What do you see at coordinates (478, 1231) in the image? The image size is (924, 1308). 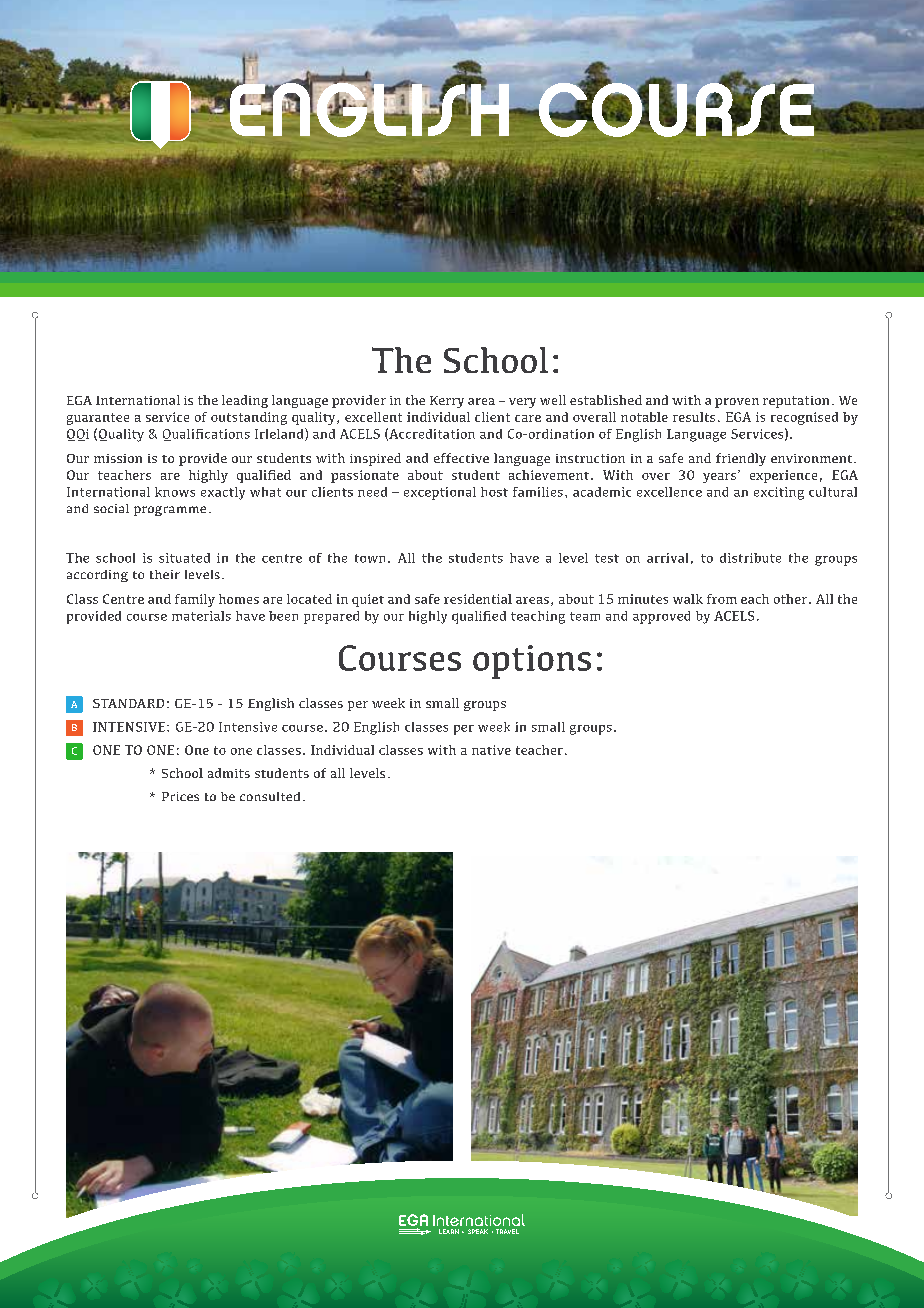 I see `SPEAK` at bounding box center [478, 1231].
